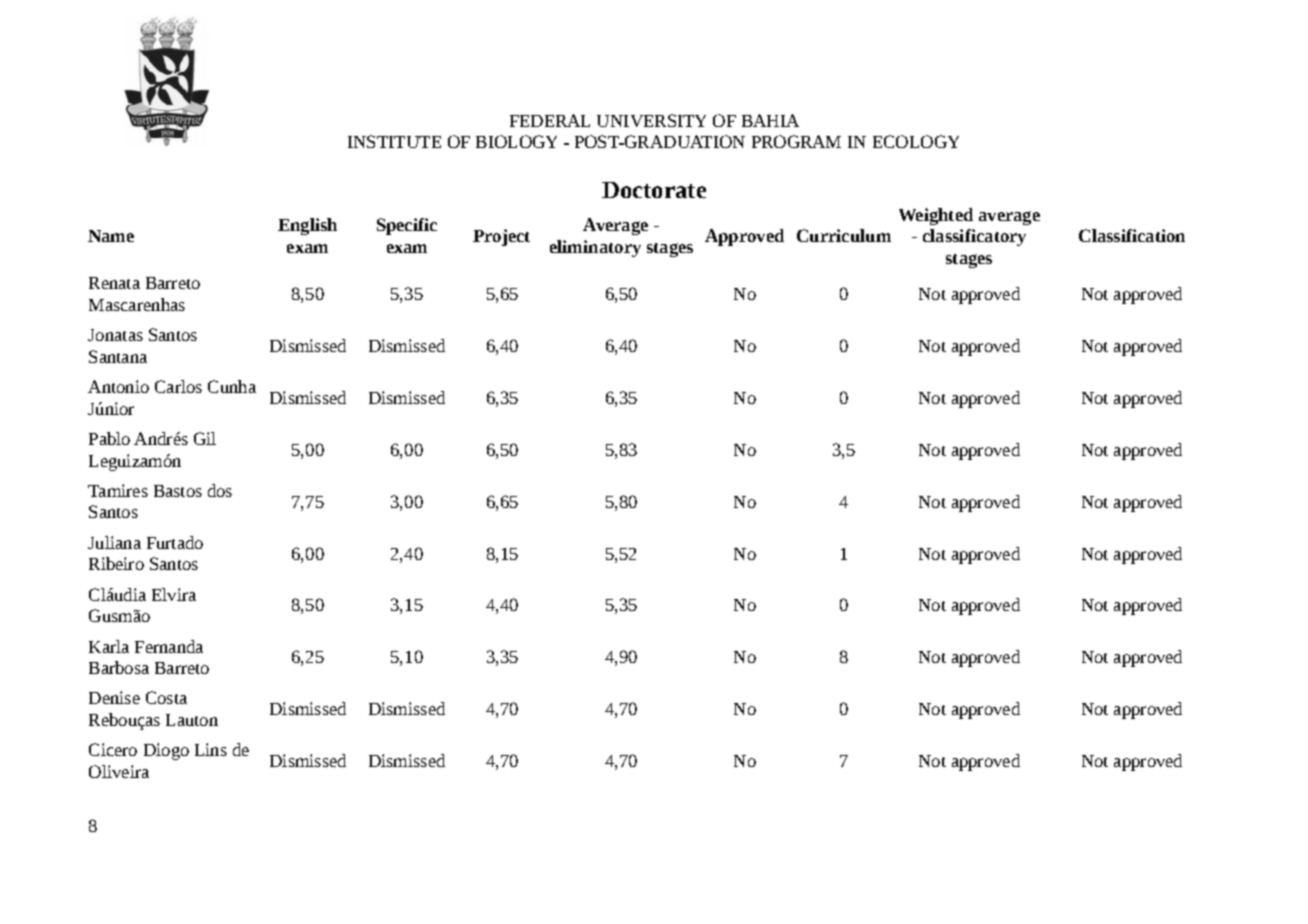 The height and width of the page is (924, 1308). I want to click on Diogo, so click(166, 751).
